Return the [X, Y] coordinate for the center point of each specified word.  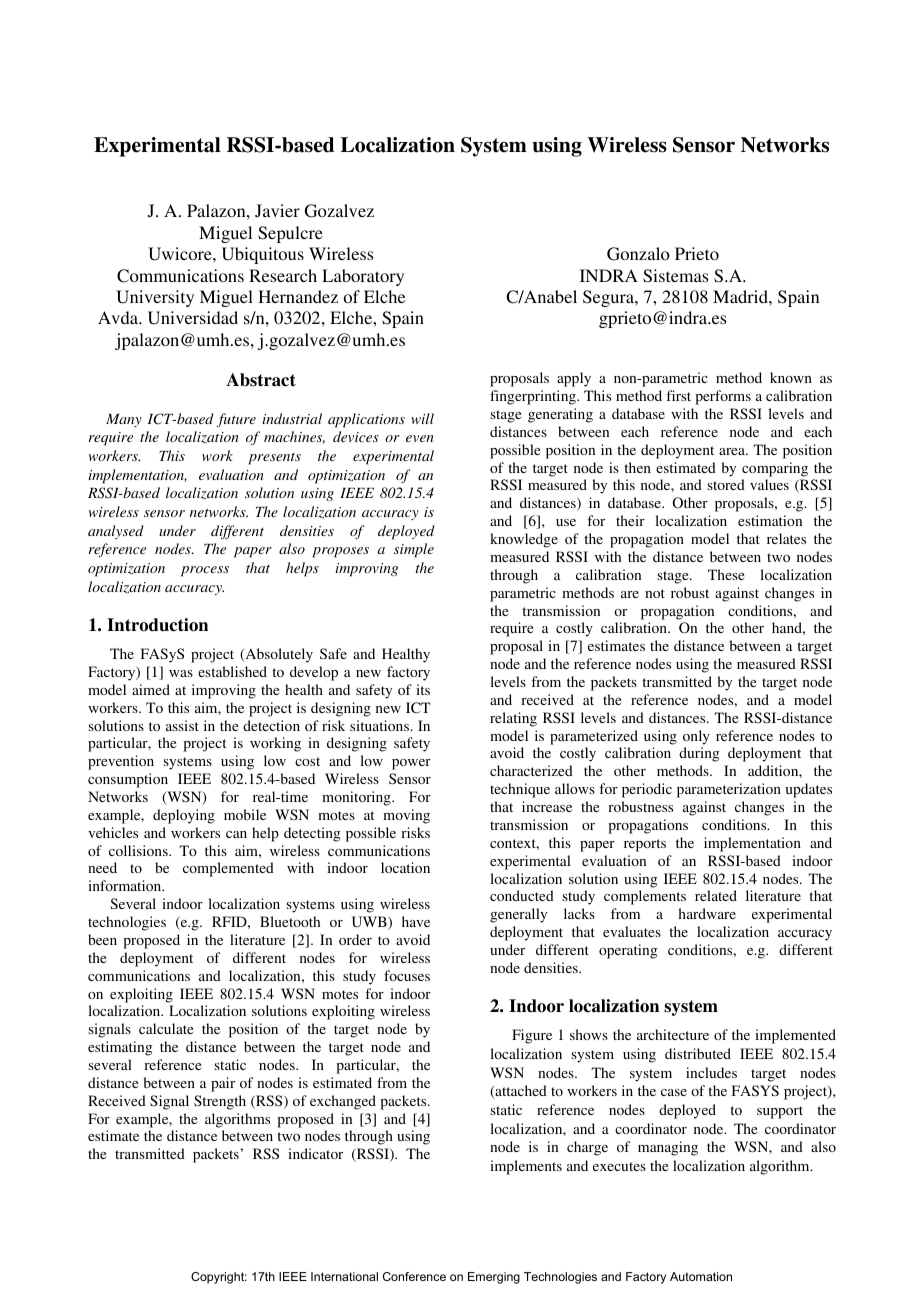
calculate [166, 1028]
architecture [673, 1034]
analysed [116, 532]
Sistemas [675, 276]
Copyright [219, 1278]
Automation [701, 1276]
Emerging [494, 1278]
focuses [407, 975]
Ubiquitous [263, 255]
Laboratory [363, 277]
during [699, 754]
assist [182, 725]
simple [414, 550]
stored [726, 484]
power [411, 764]
